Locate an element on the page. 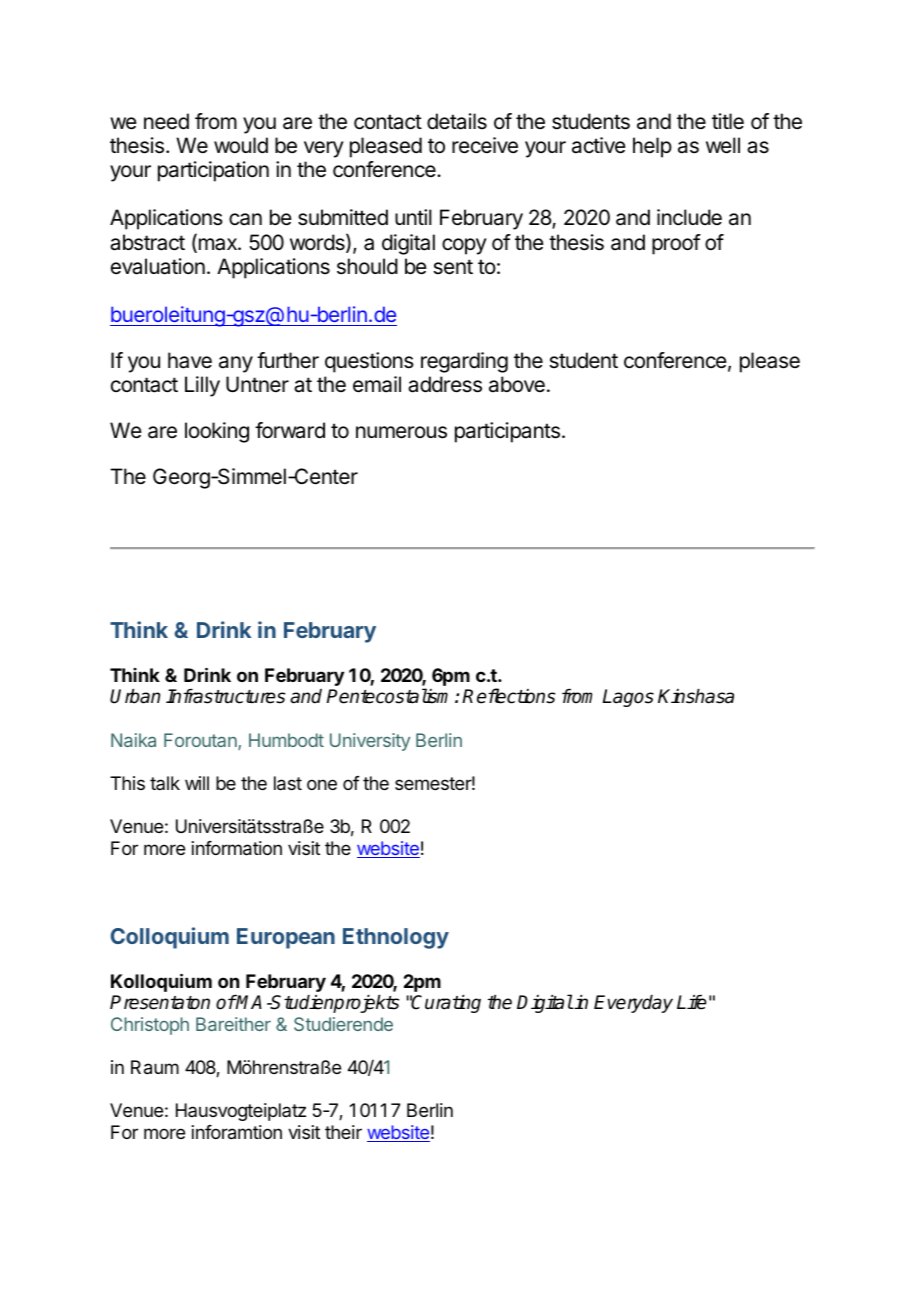  details is located at coordinates (457, 121).
